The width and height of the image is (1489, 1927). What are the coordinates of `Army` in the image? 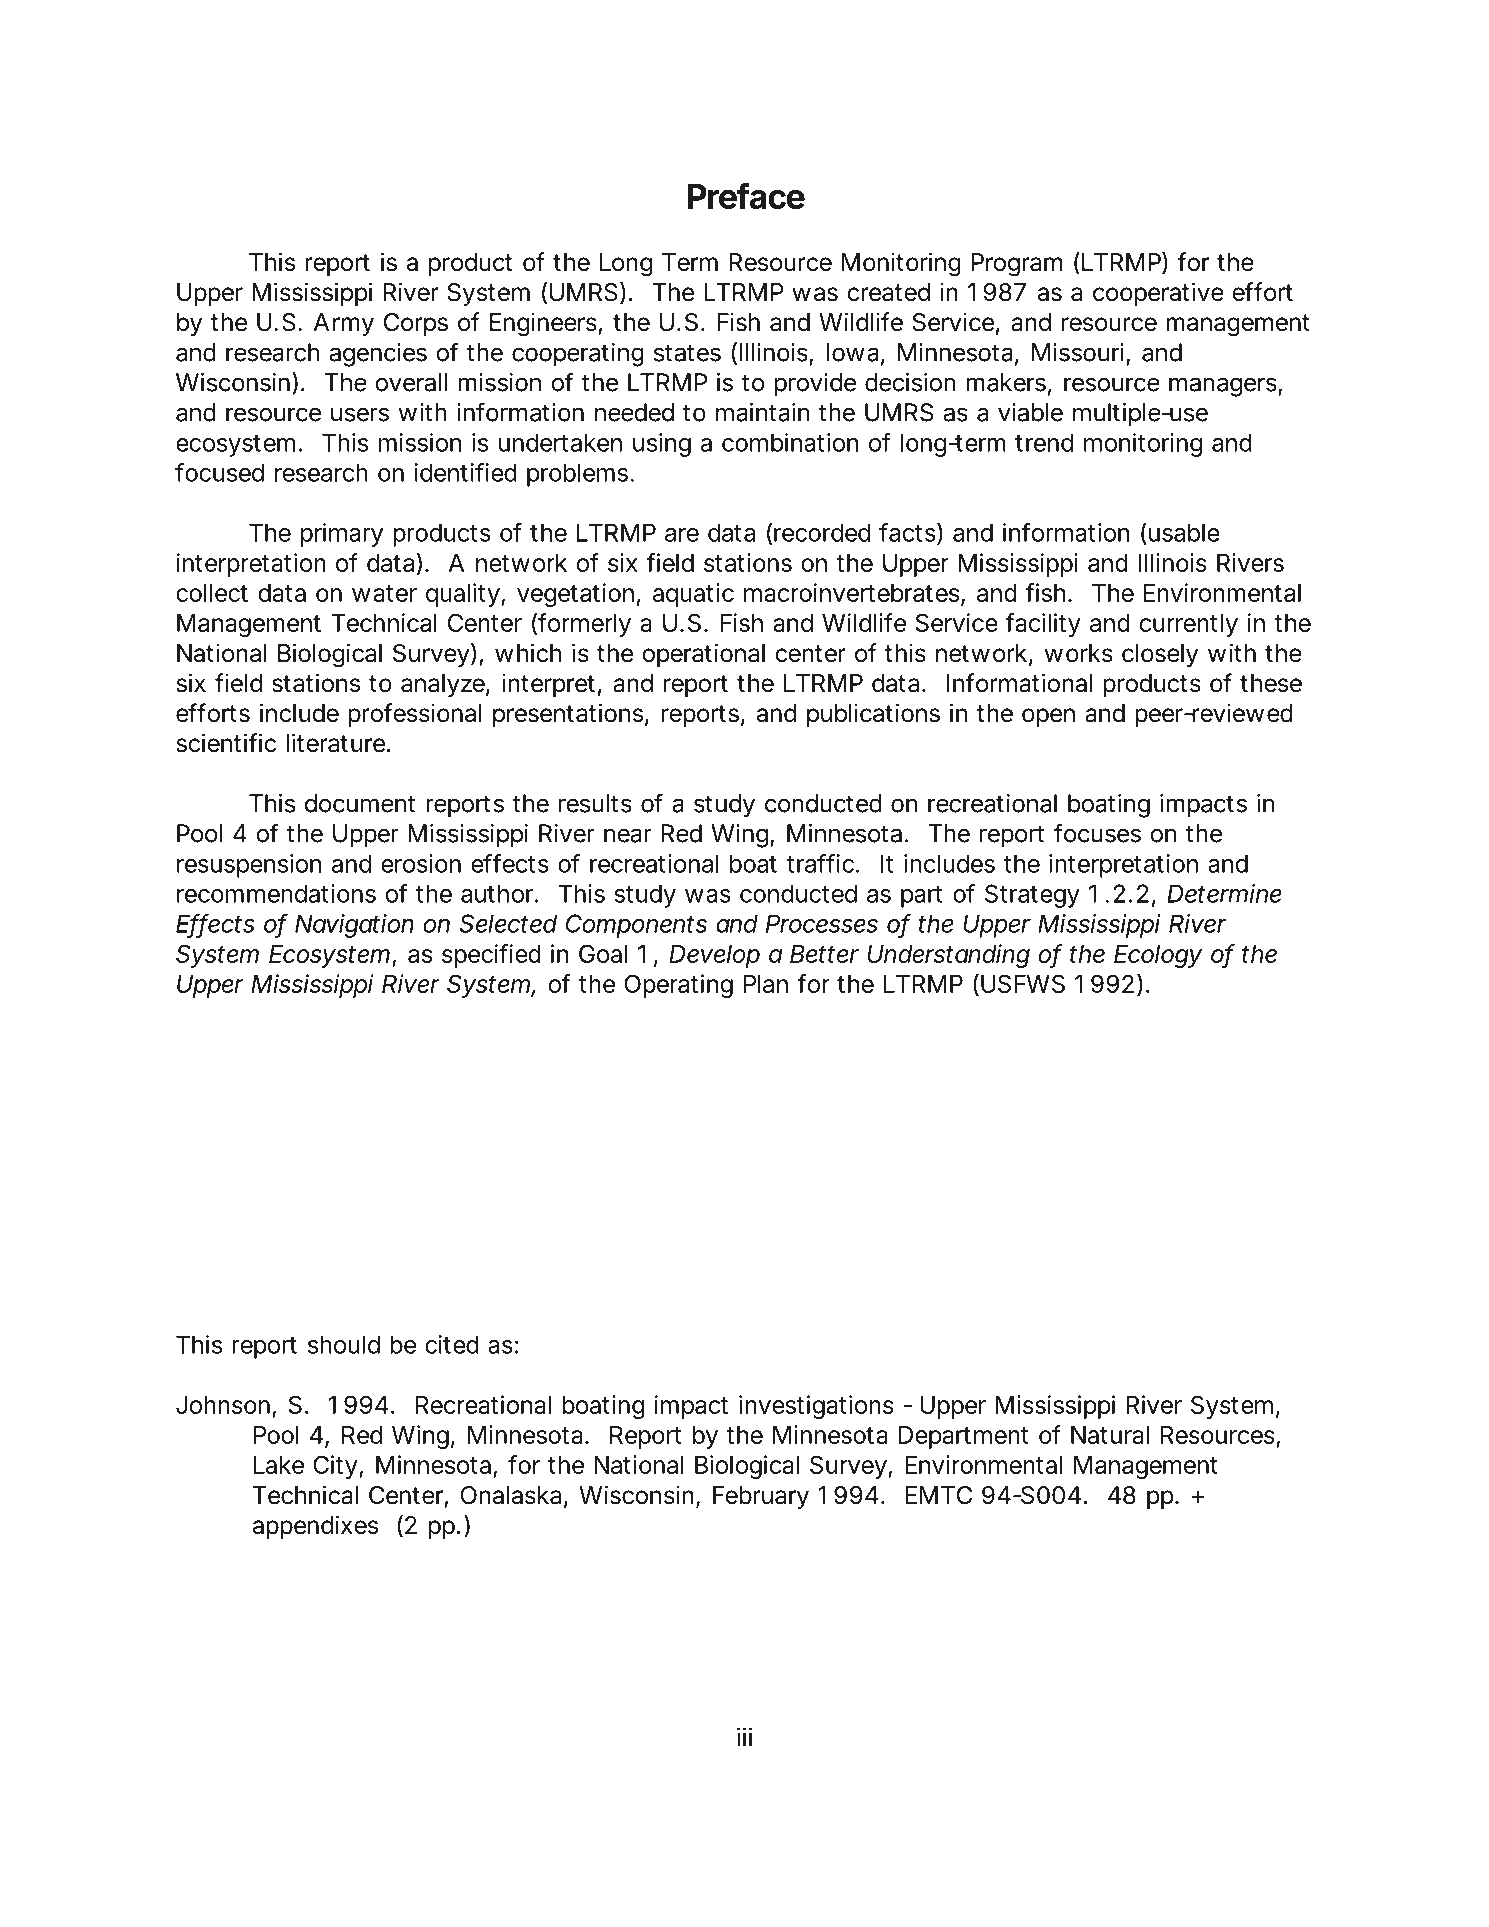 It's located at (343, 324).
